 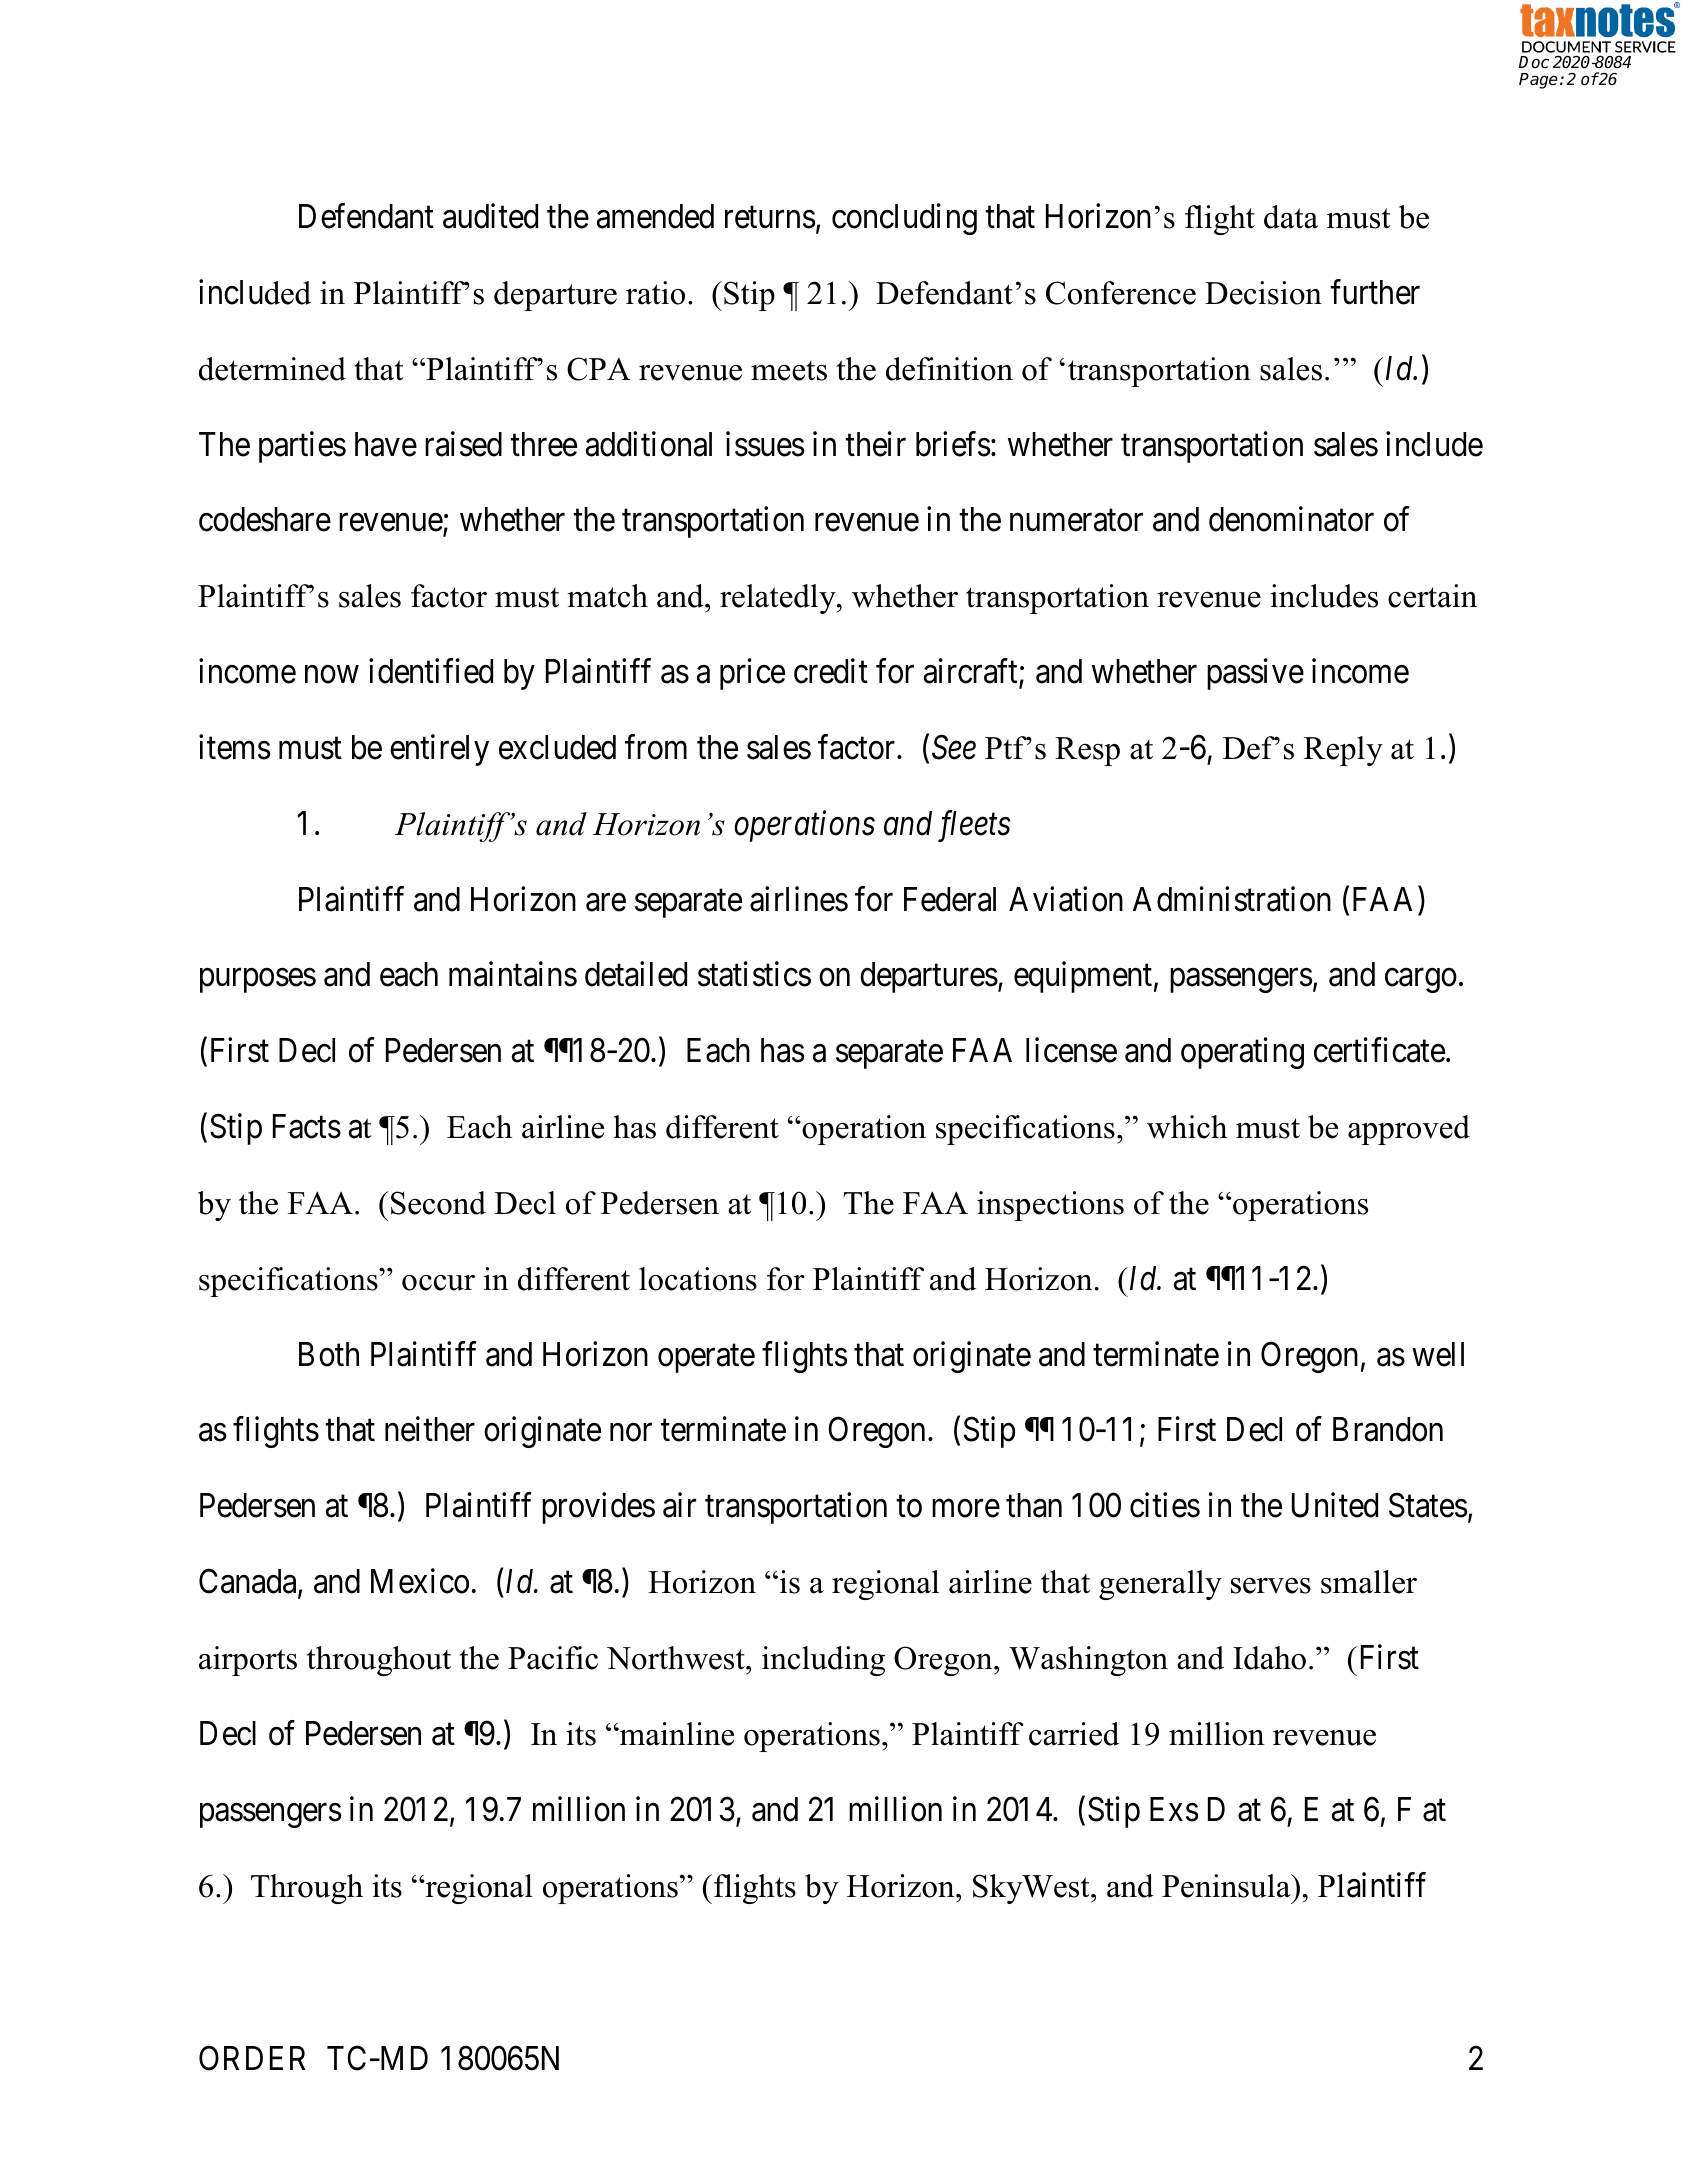 What do you see at coordinates (1227, 1886) in the screenshot?
I see `Peninsula` at bounding box center [1227, 1886].
